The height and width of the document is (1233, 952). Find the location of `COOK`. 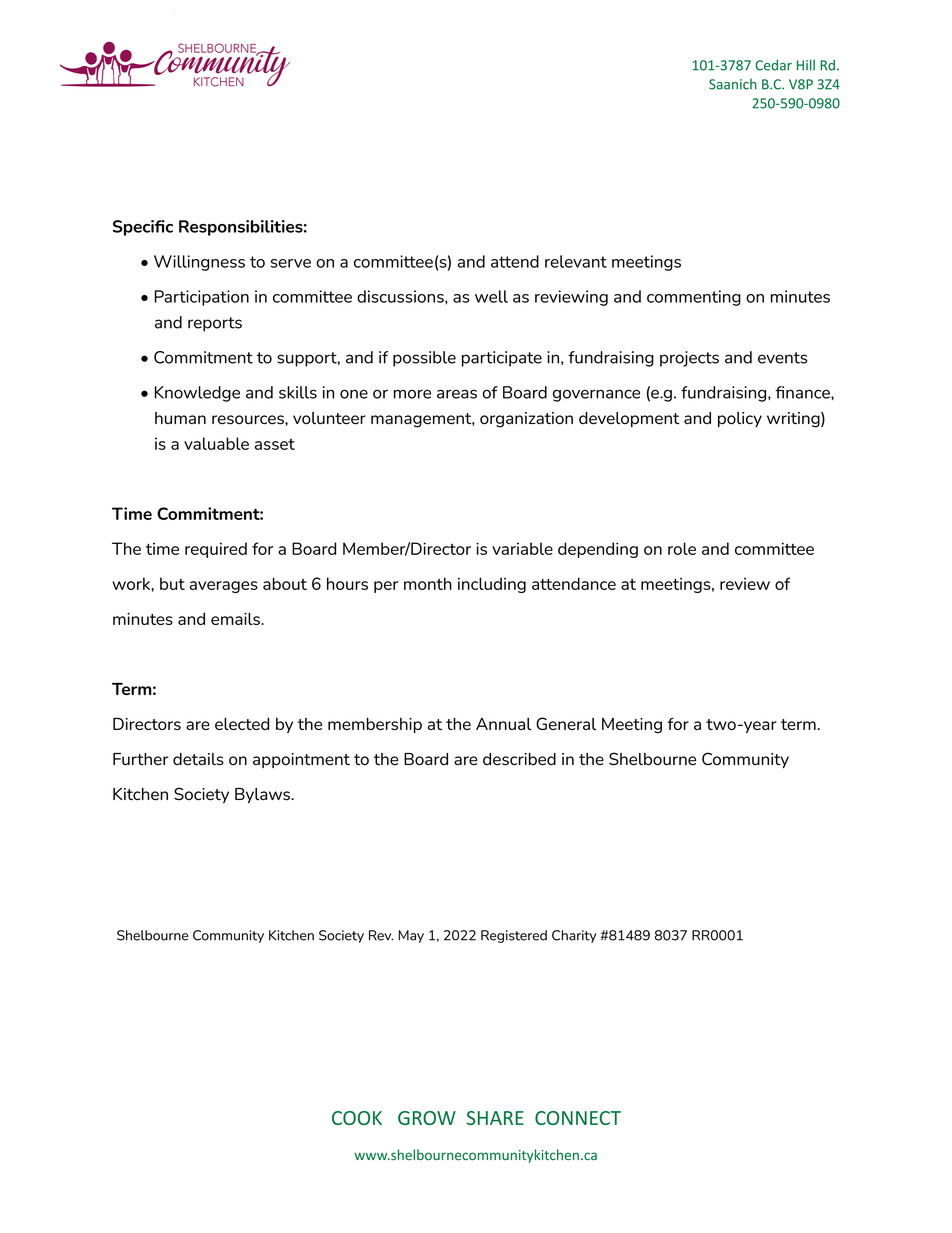

COOK is located at coordinates (357, 1118).
